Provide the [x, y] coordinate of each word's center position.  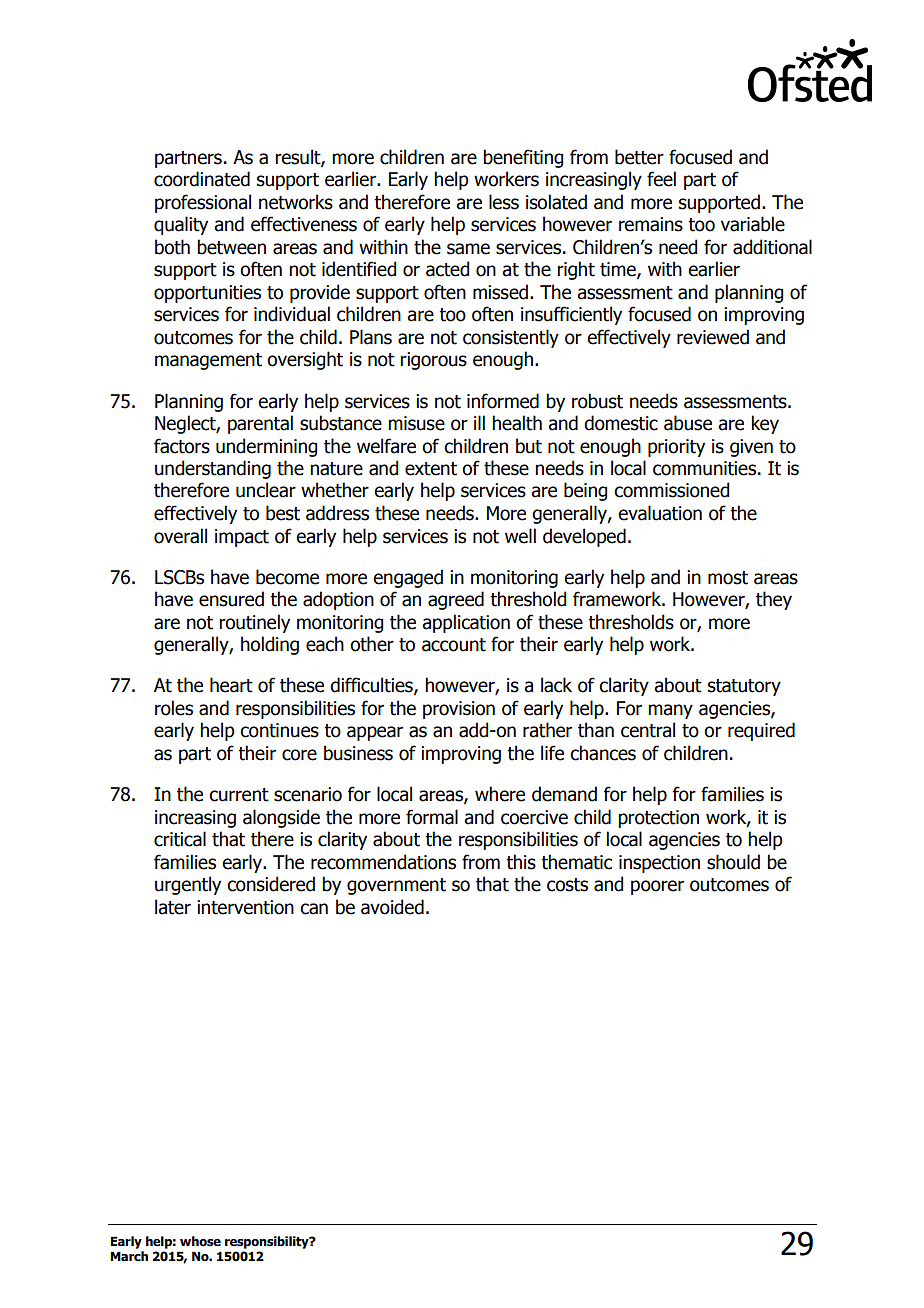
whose [200, 1241]
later [173, 907]
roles [174, 708]
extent [431, 469]
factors [182, 446]
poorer [657, 887]
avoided [392, 907]
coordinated [202, 179]
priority [676, 448]
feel [661, 179]
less [504, 202]
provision [459, 710]
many [670, 711]
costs [567, 885]
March [129, 1256]
